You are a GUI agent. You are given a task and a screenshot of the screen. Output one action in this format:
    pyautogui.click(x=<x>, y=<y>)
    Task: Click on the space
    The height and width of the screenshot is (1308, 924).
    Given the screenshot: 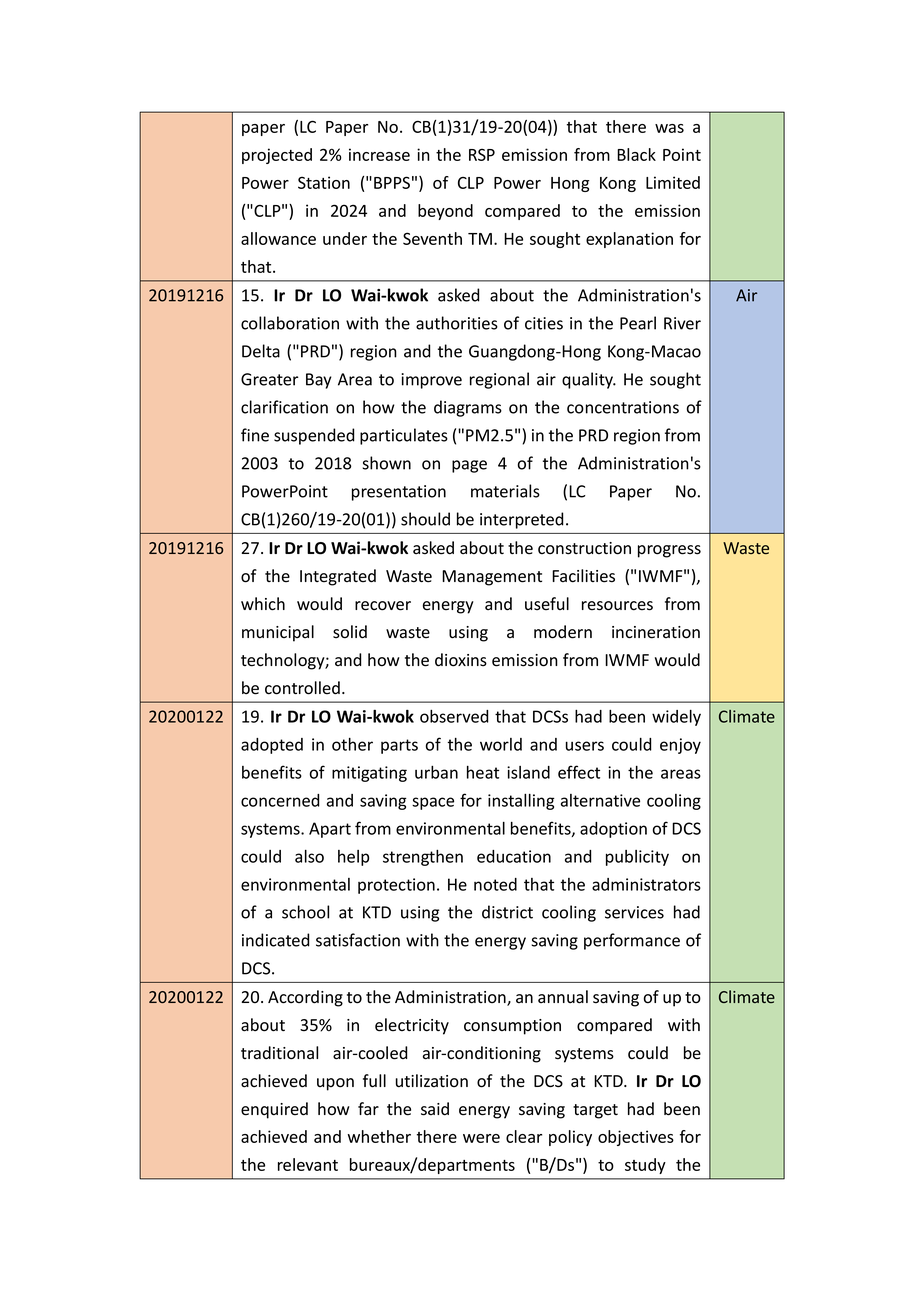 What is the action you would take?
    pyautogui.click(x=433, y=803)
